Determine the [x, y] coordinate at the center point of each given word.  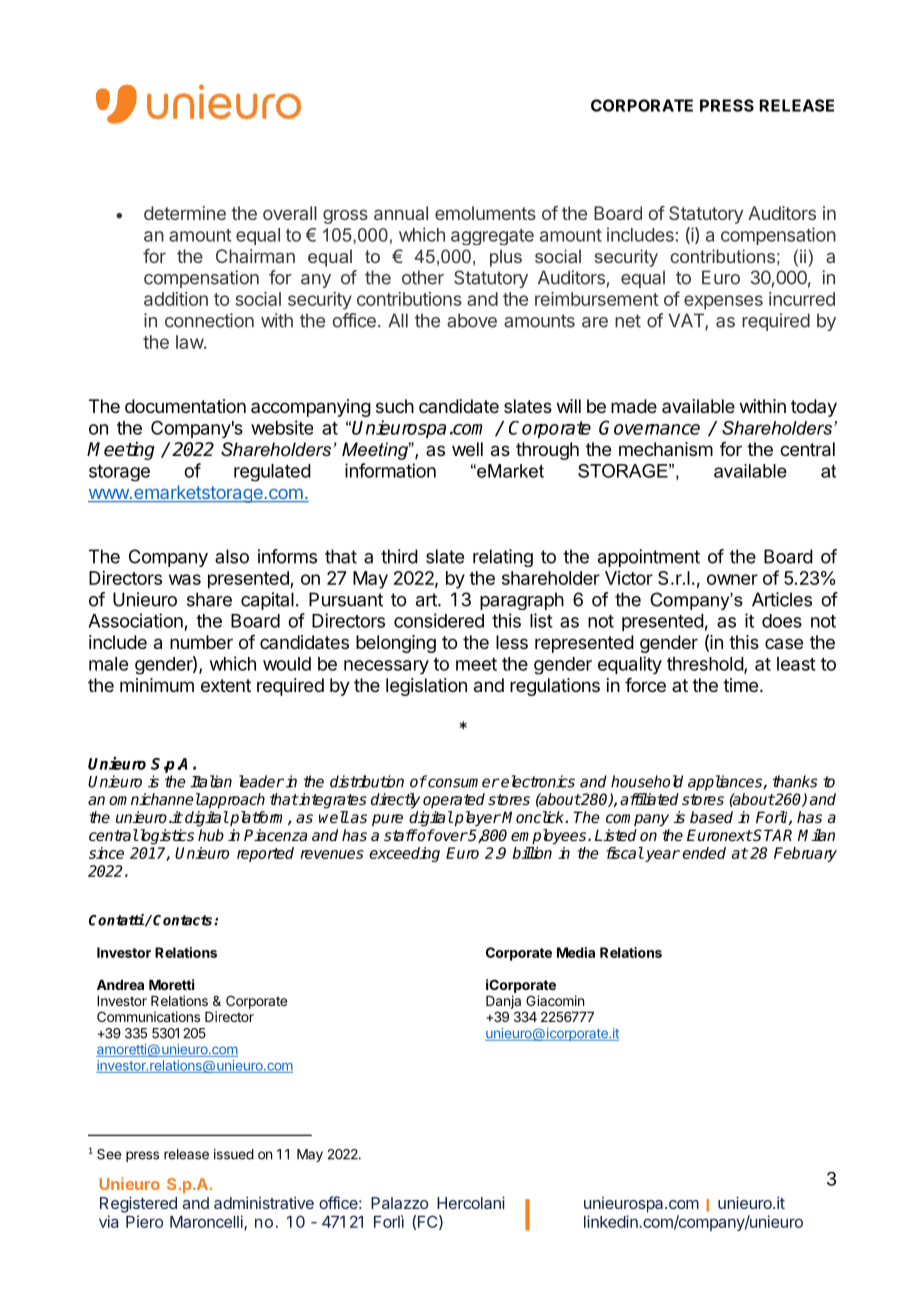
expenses [723, 302]
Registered [138, 1204]
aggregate [492, 237]
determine [185, 213]
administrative [264, 1203]
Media [576, 952]
